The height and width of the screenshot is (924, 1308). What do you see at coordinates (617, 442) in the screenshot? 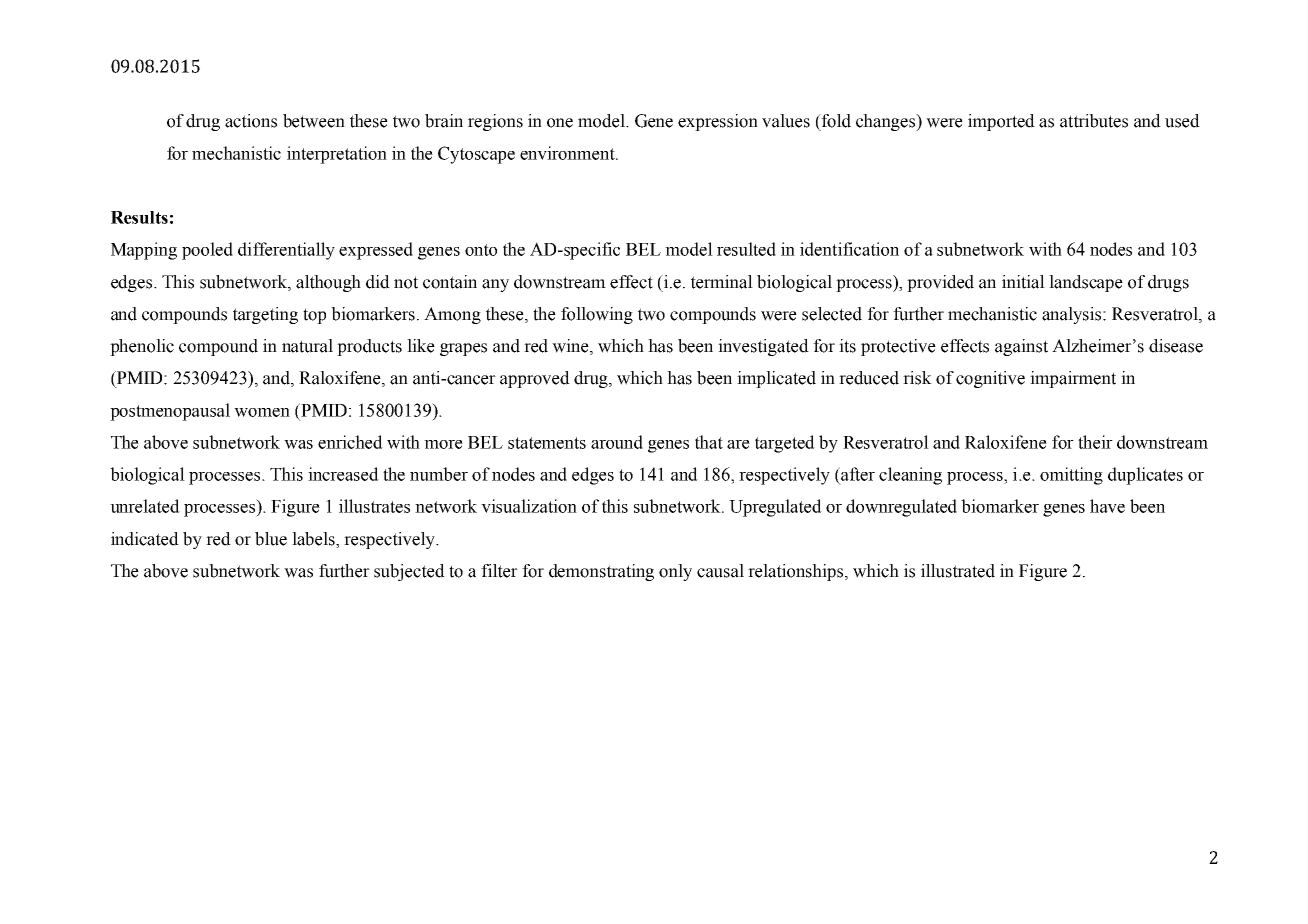
I see `around` at bounding box center [617, 442].
